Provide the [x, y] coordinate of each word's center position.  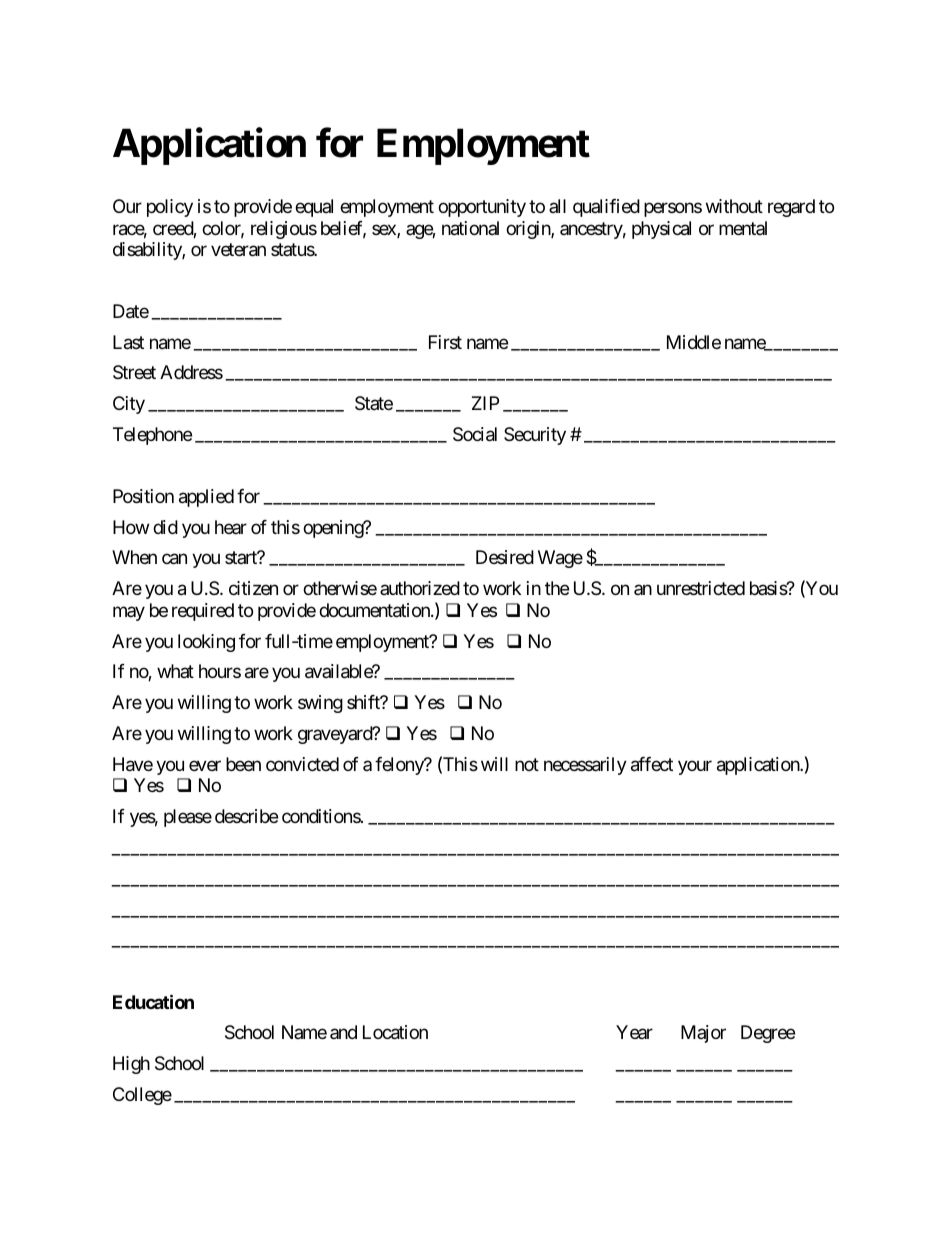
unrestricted [701, 588]
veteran [238, 250]
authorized [420, 588]
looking [206, 643]
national [470, 228]
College [142, 1096]
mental [743, 228]
